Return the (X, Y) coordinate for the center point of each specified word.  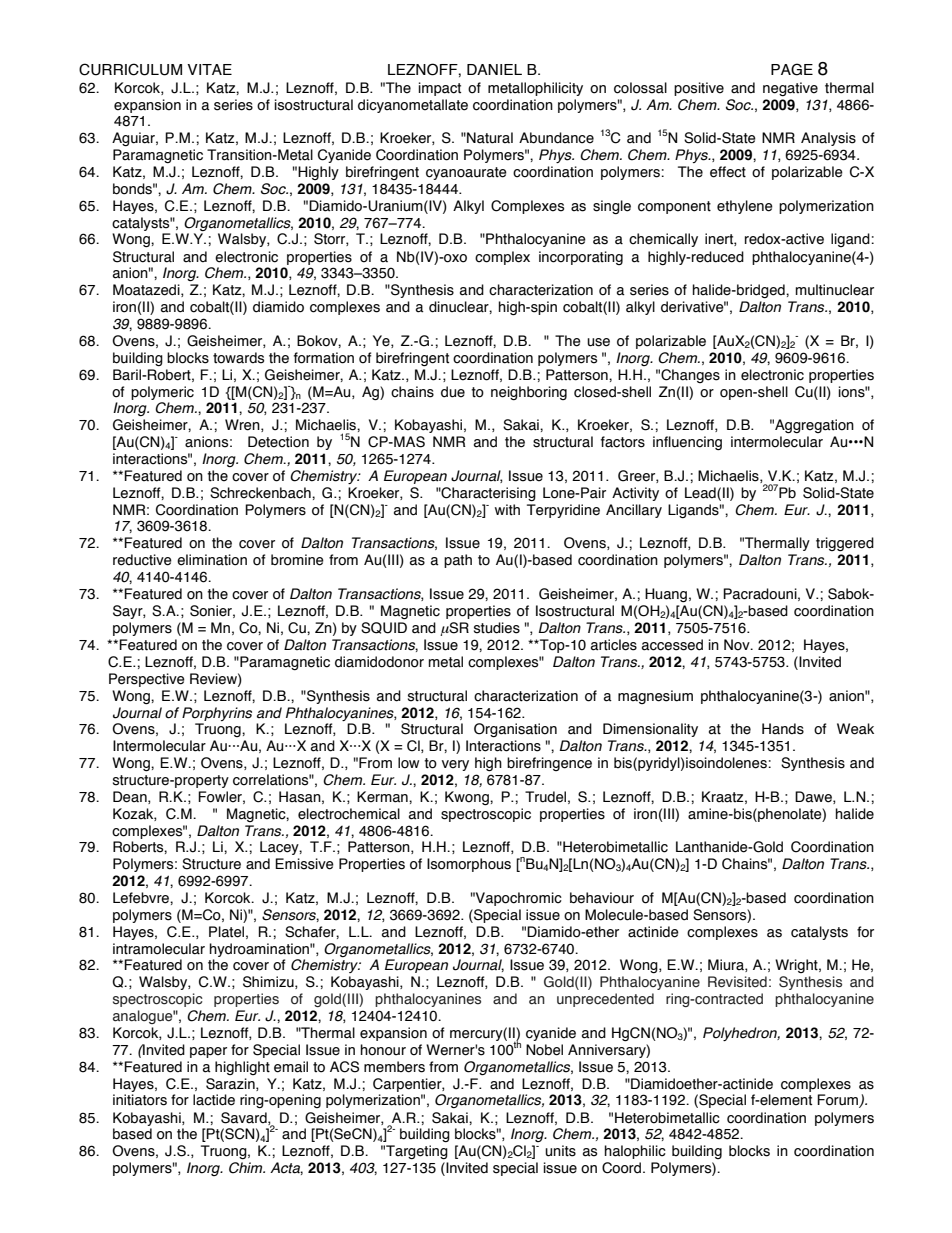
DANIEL (494, 69)
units (560, 1151)
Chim (247, 1168)
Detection (278, 442)
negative (790, 89)
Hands (783, 729)
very (455, 765)
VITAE (209, 69)
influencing (687, 443)
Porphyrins (217, 714)
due (453, 392)
